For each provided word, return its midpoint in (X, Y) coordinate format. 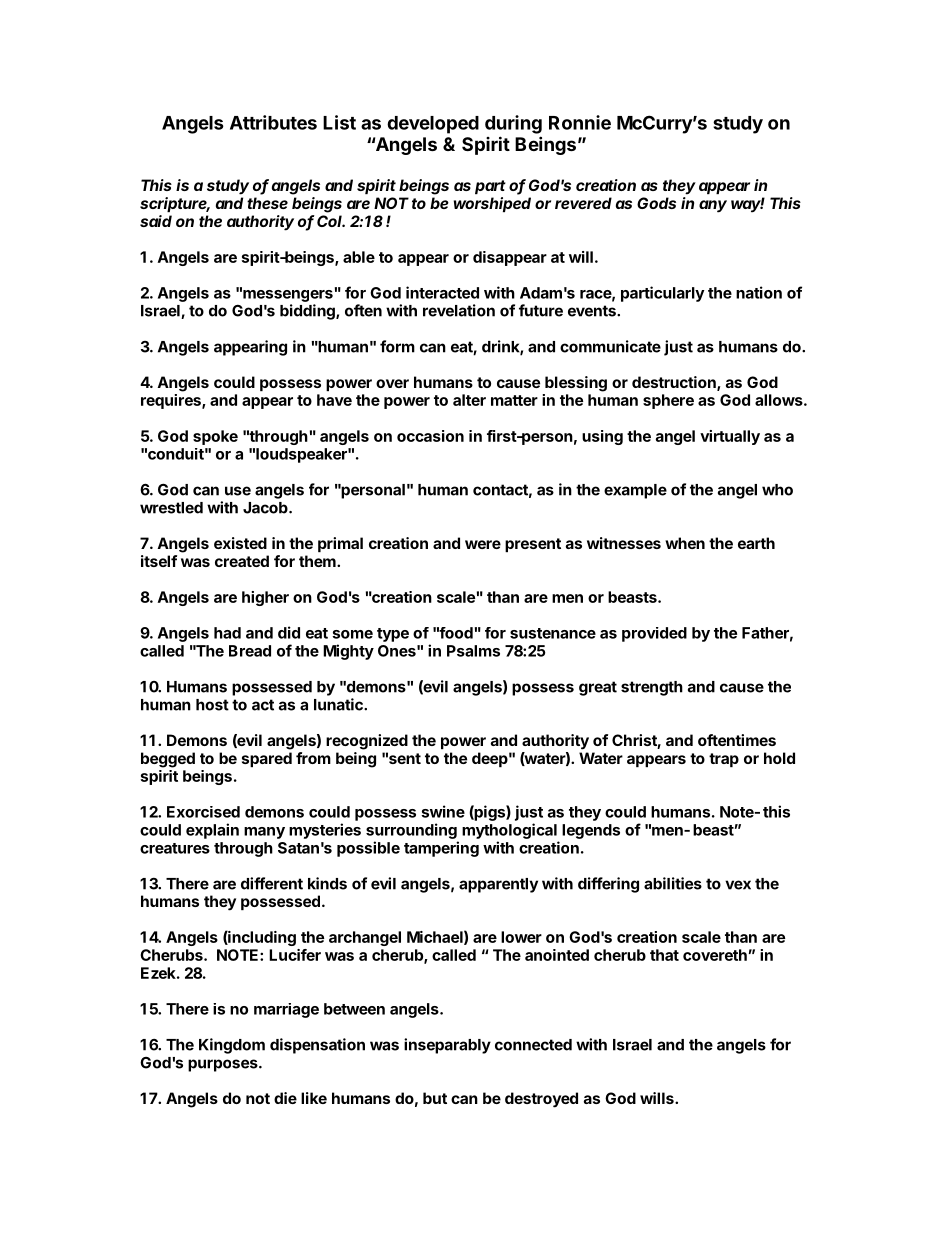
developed (433, 125)
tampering (441, 849)
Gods (656, 203)
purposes (224, 1065)
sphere (668, 401)
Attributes (273, 122)
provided (654, 634)
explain (212, 831)
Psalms (473, 651)
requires (172, 401)
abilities (673, 883)
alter (469, 400)
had (227, 633)
